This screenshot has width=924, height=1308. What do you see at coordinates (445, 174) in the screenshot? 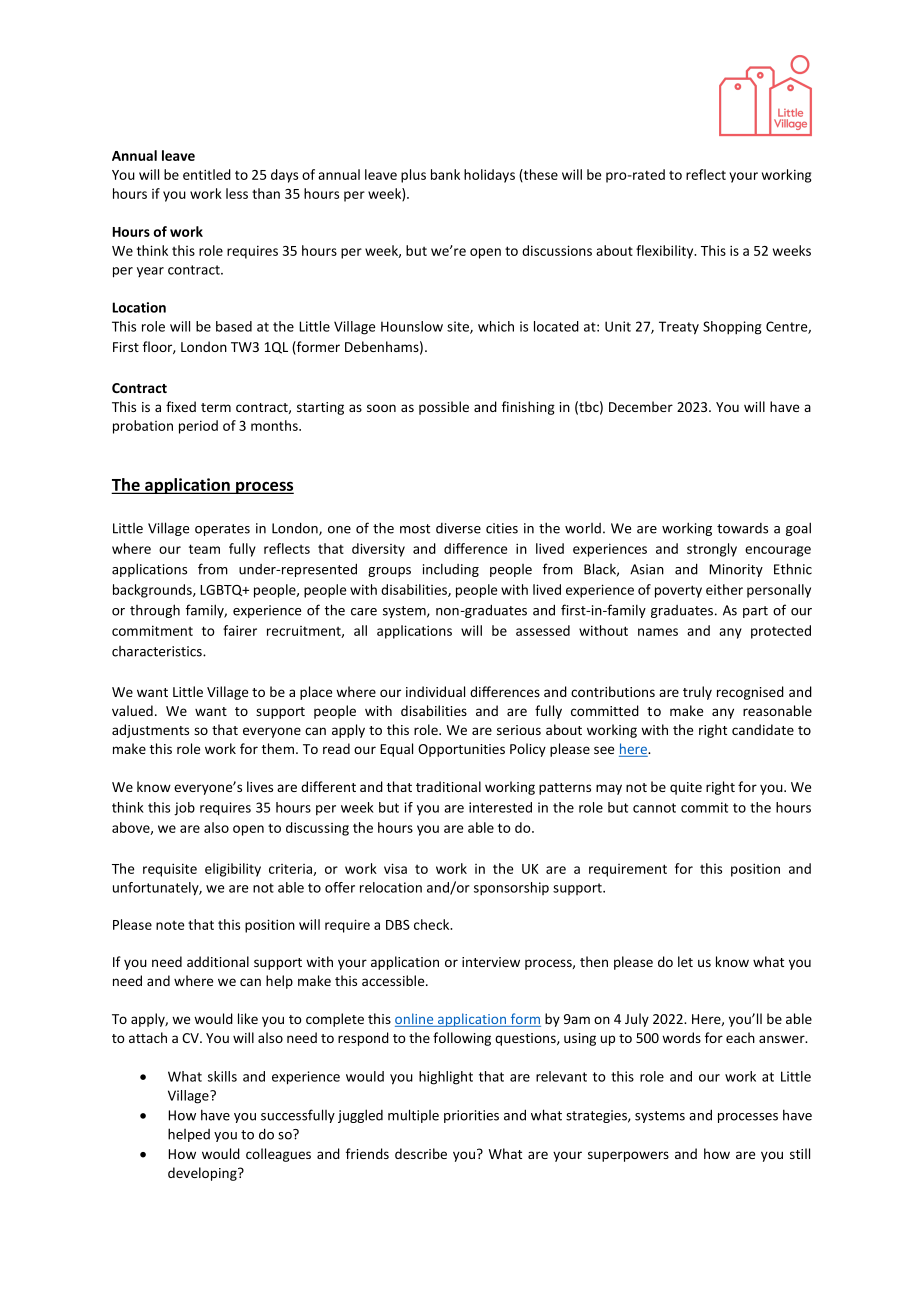
I see `bank` at bounding box center [445, 174].
